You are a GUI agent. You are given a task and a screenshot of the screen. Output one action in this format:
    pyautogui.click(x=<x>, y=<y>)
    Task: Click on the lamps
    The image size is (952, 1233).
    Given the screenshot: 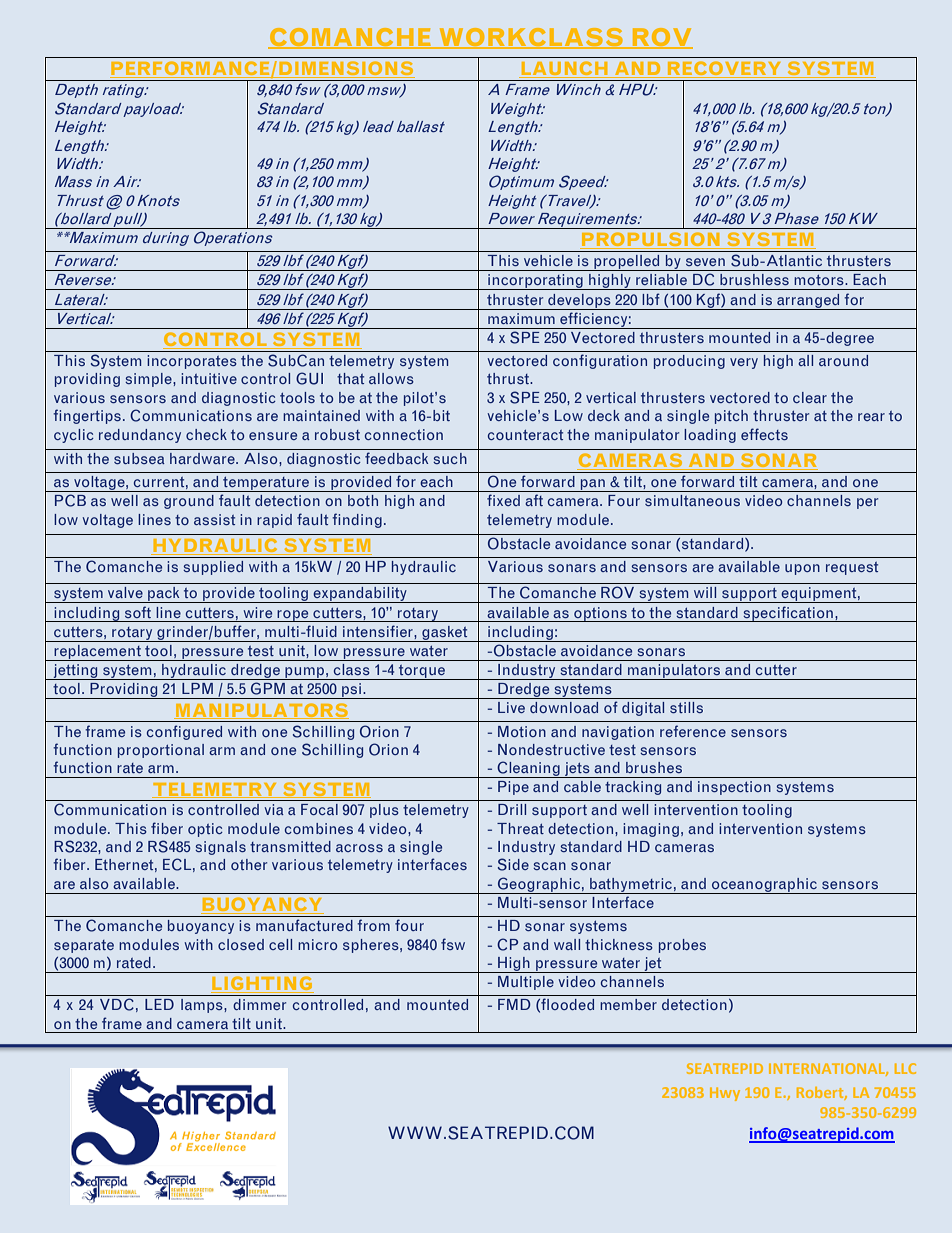 What is the action you would take?
    pyautogui.click(x=203, y=1006)
